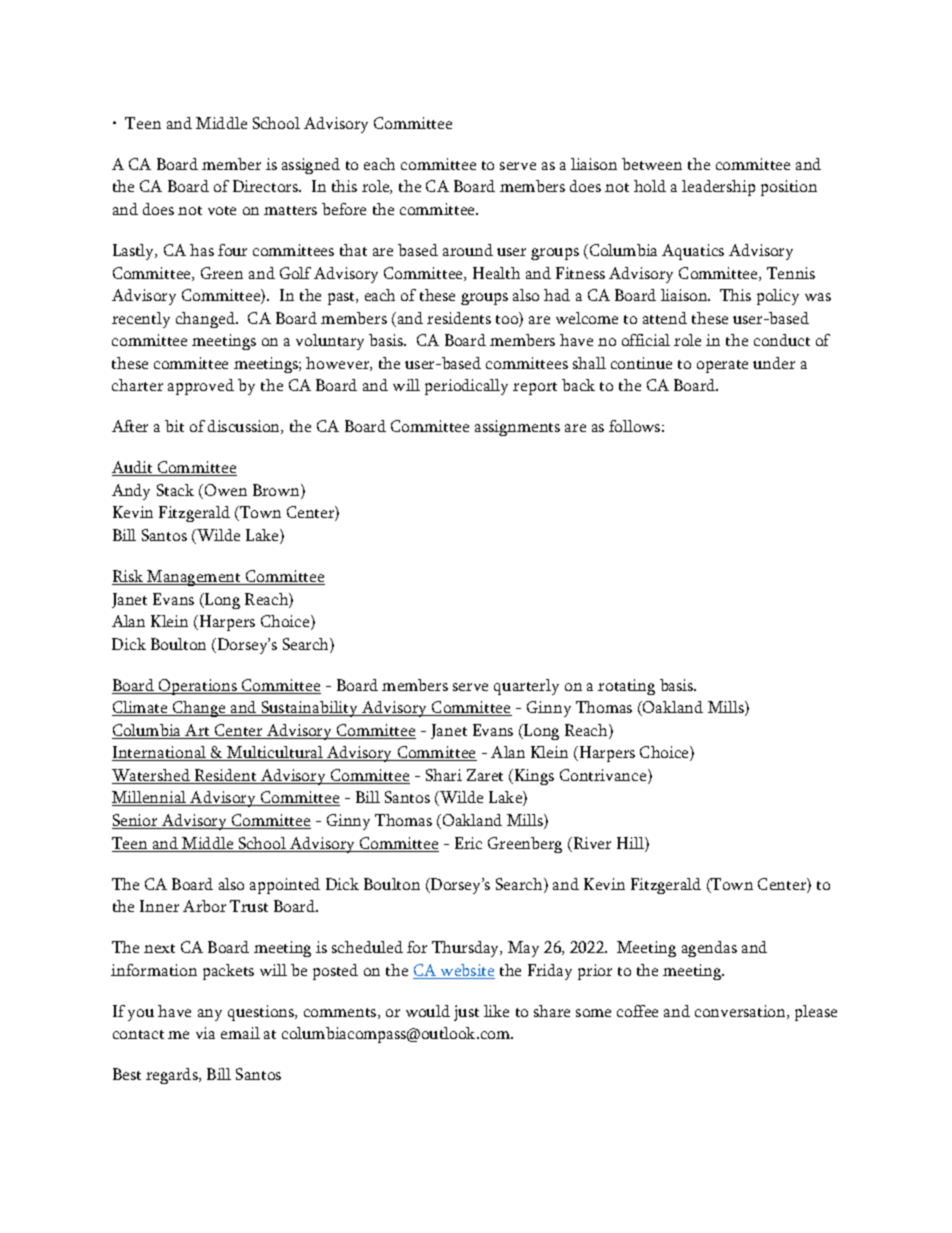 The width and height of the screenshot is (952, 1233). I want to click on operate, so click(722, 366).
